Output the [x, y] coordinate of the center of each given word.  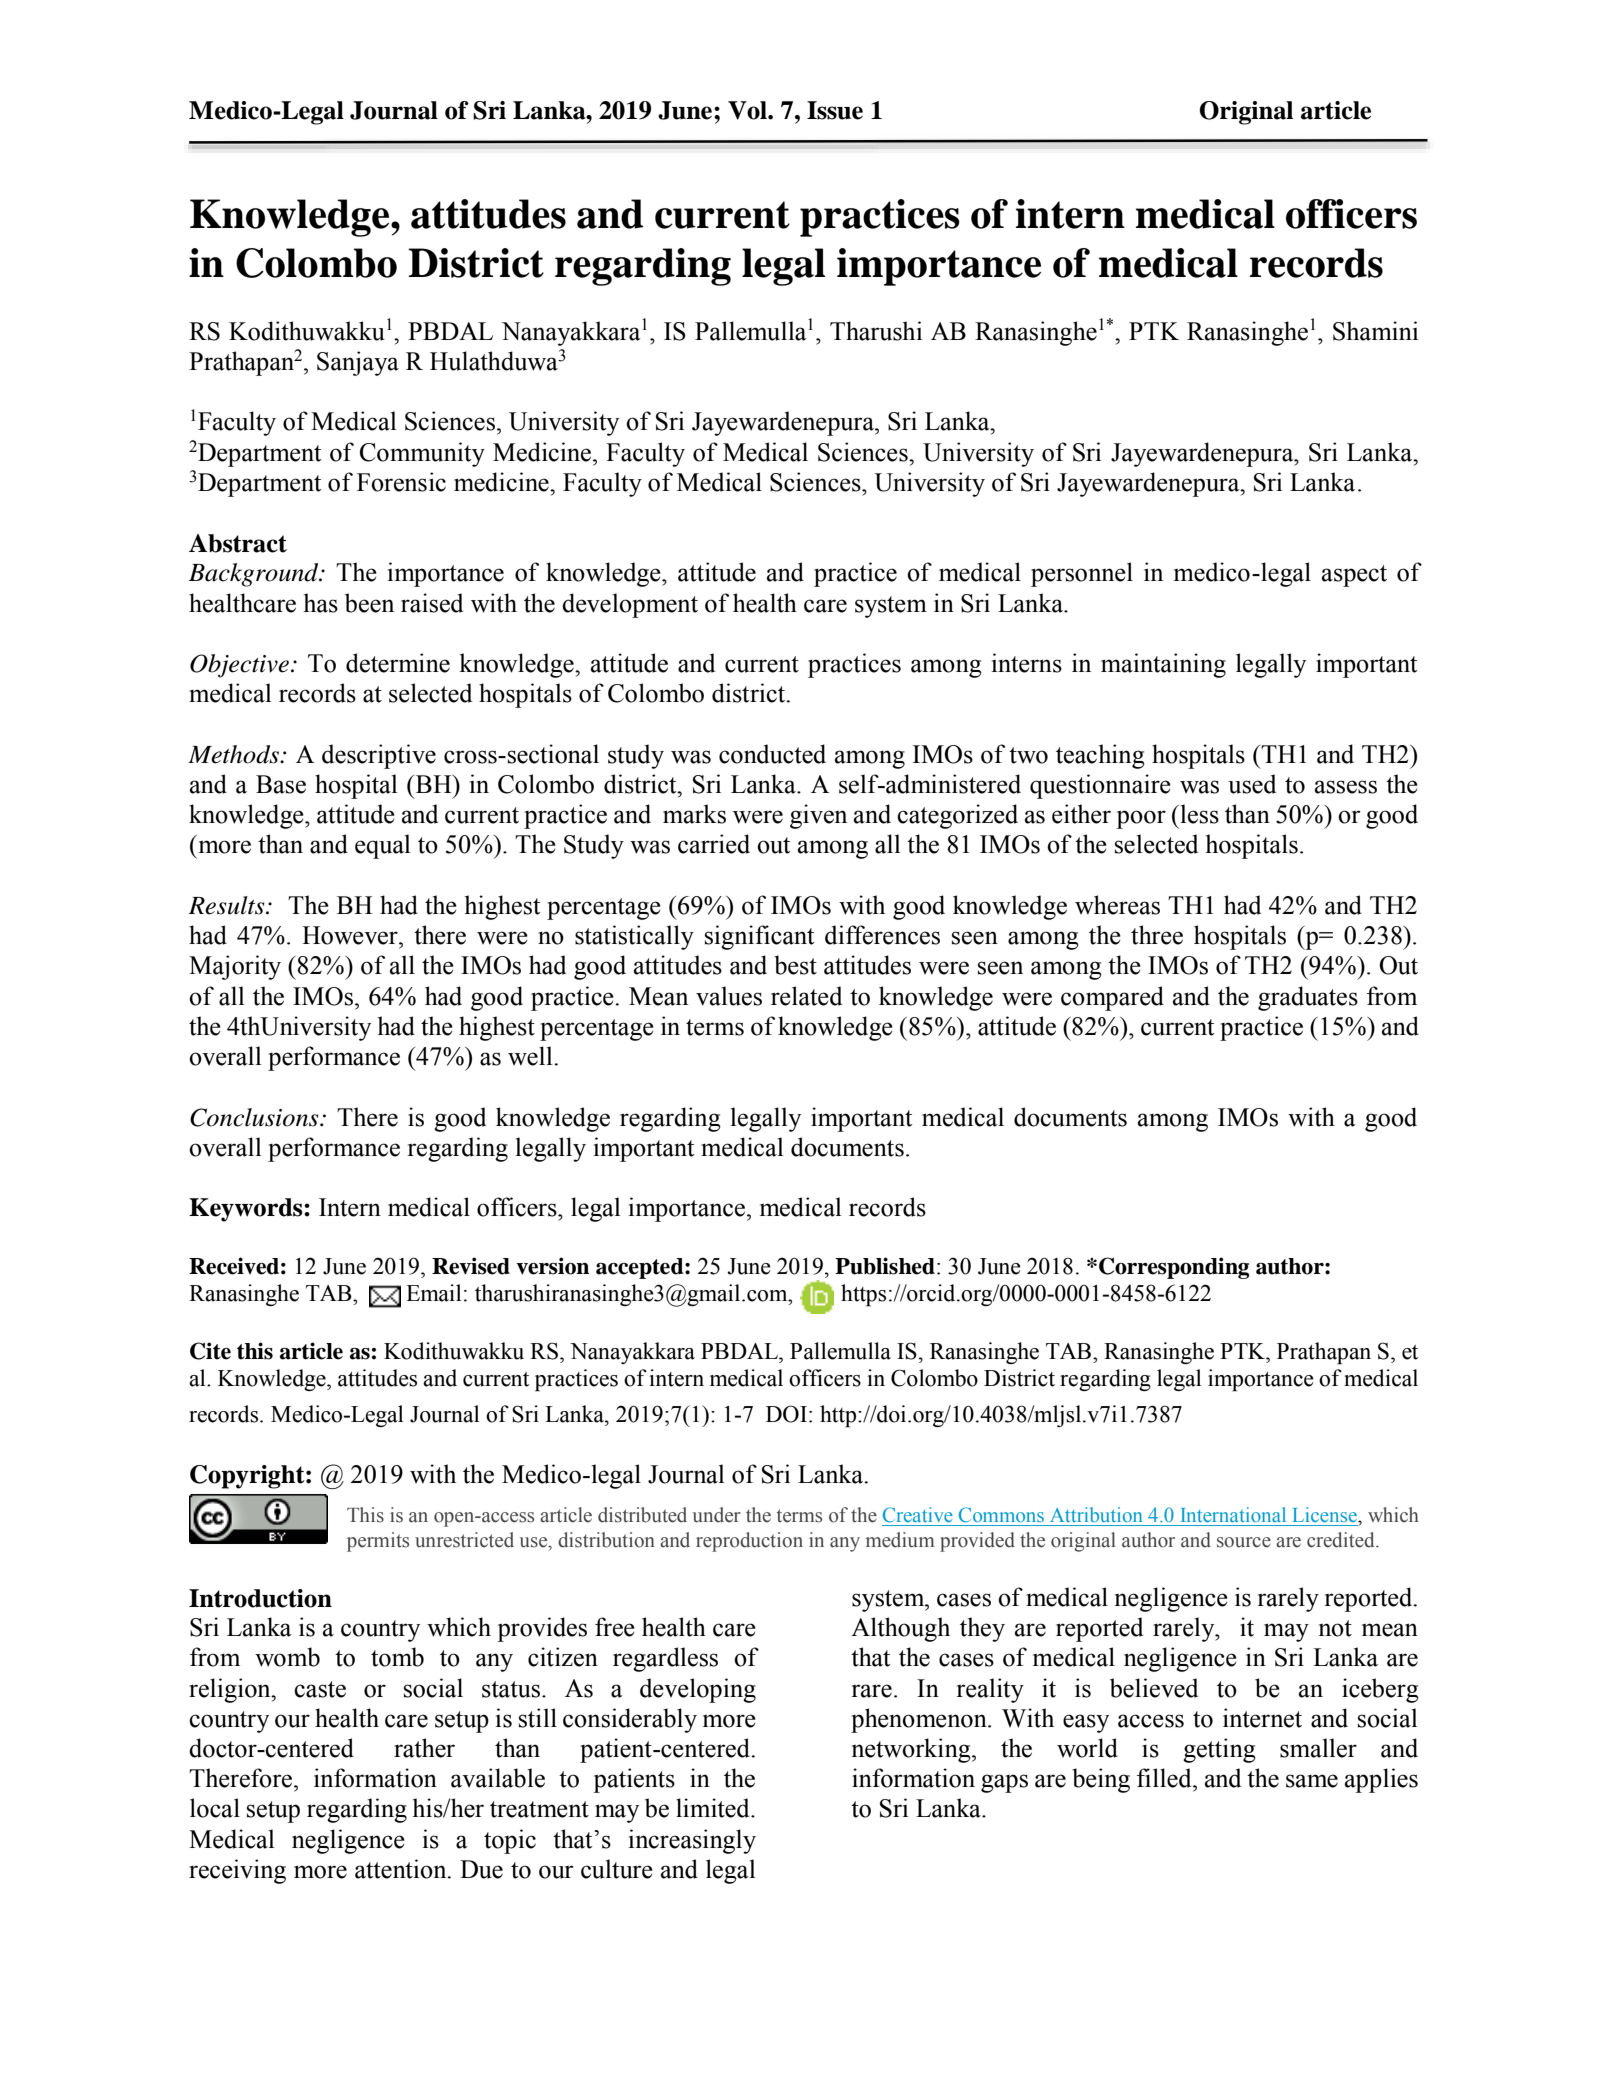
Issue [835, 110]
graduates [1308, 998]
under [717, 1515]
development [630, 605]
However [351, 935]
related [806, 996]
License [1326, 1514]
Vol [748, 110]
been [369, 603]
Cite [210, 1351]
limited [714, 1808]
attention [402, 1869]
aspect [1354, 576]
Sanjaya [358, 363]
